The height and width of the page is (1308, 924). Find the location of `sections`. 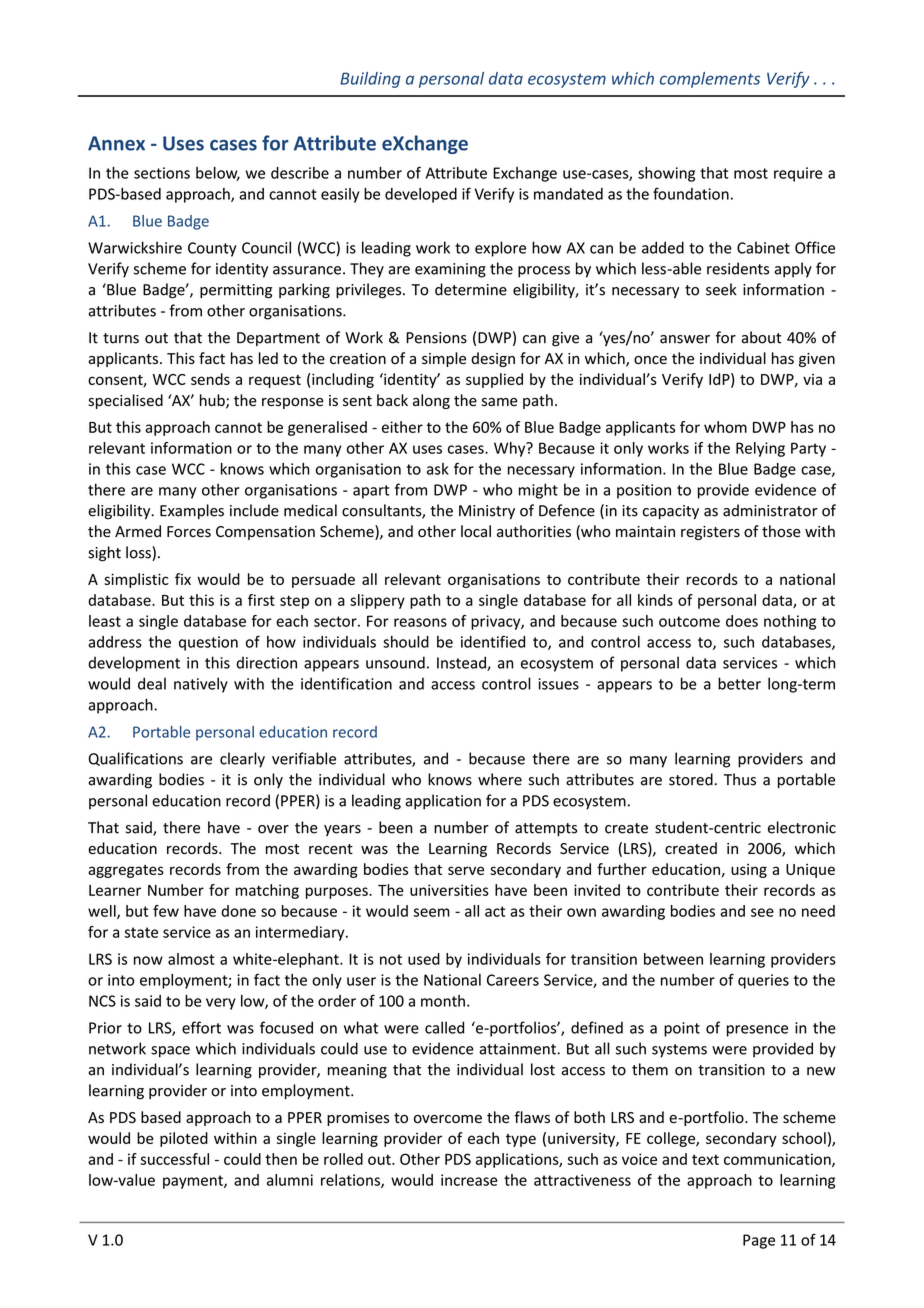

sections is located at coordinates (162, 173).
